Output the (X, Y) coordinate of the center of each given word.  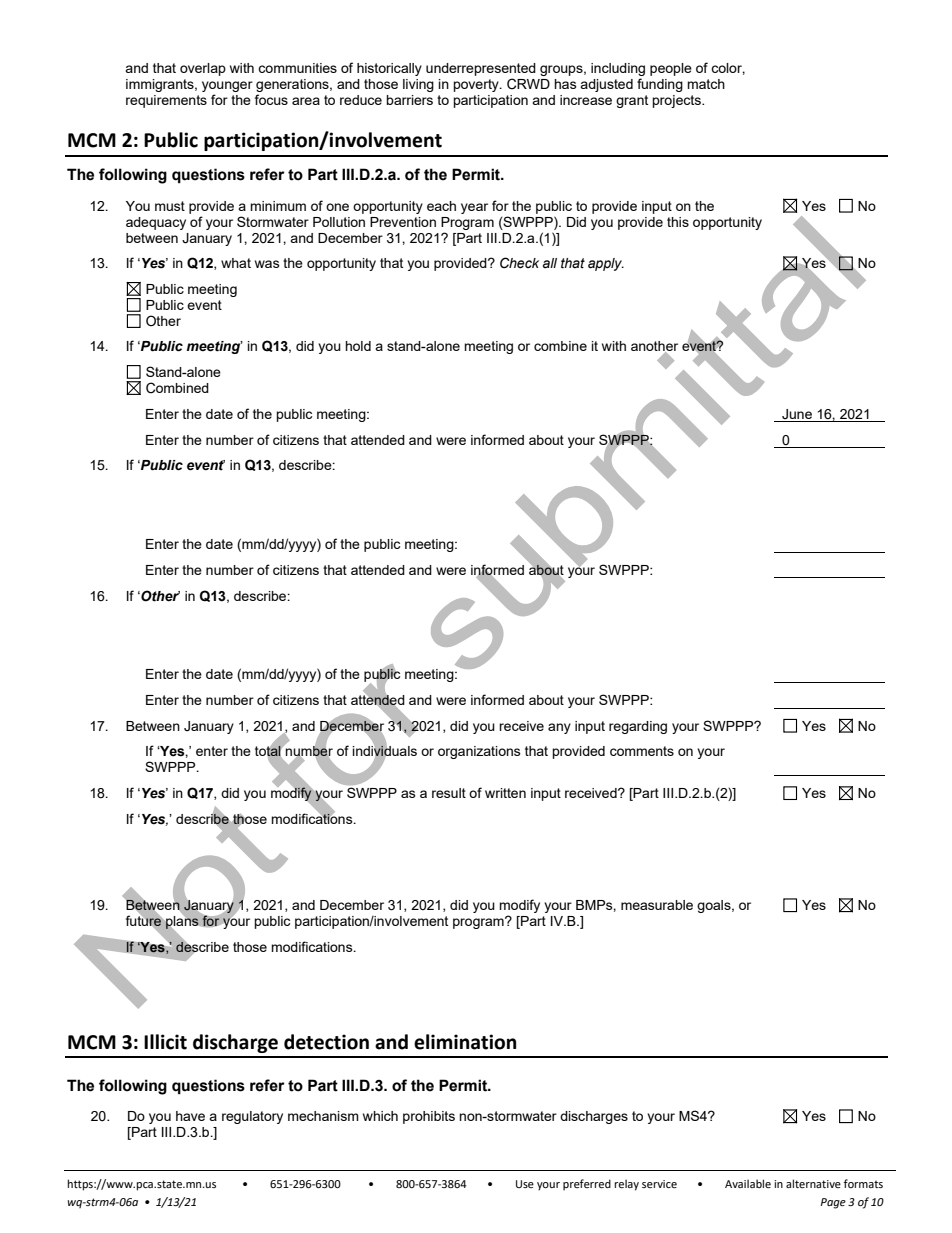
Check (519, 263)
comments (642, 751)
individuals (385, 751)
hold (358, 346)
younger (227, 86)
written (505, 793)
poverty (477, 85)
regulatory (252, 1117)
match (706, 84)
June (797, 414)
